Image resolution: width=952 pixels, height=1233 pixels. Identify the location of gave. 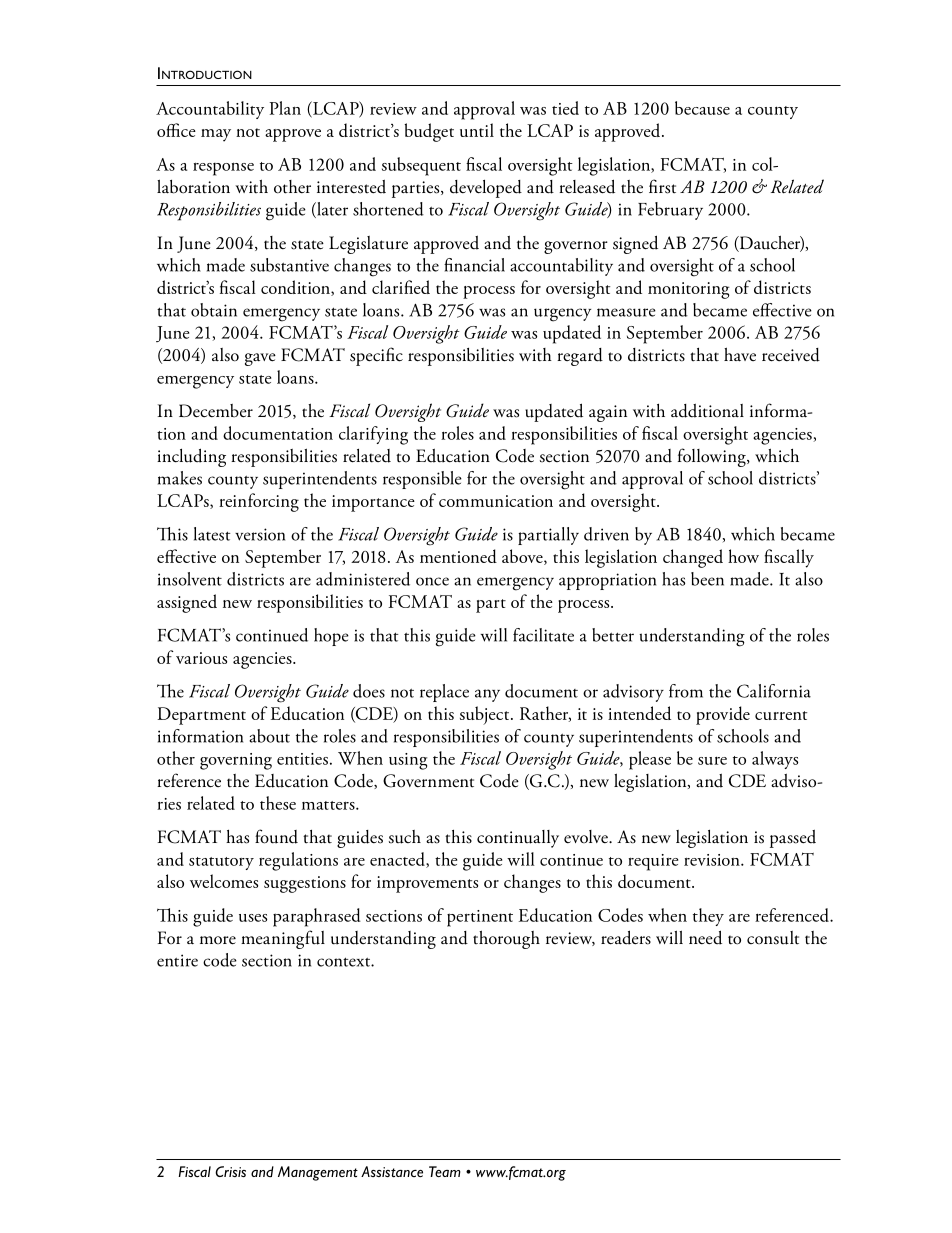
(260, 359).
